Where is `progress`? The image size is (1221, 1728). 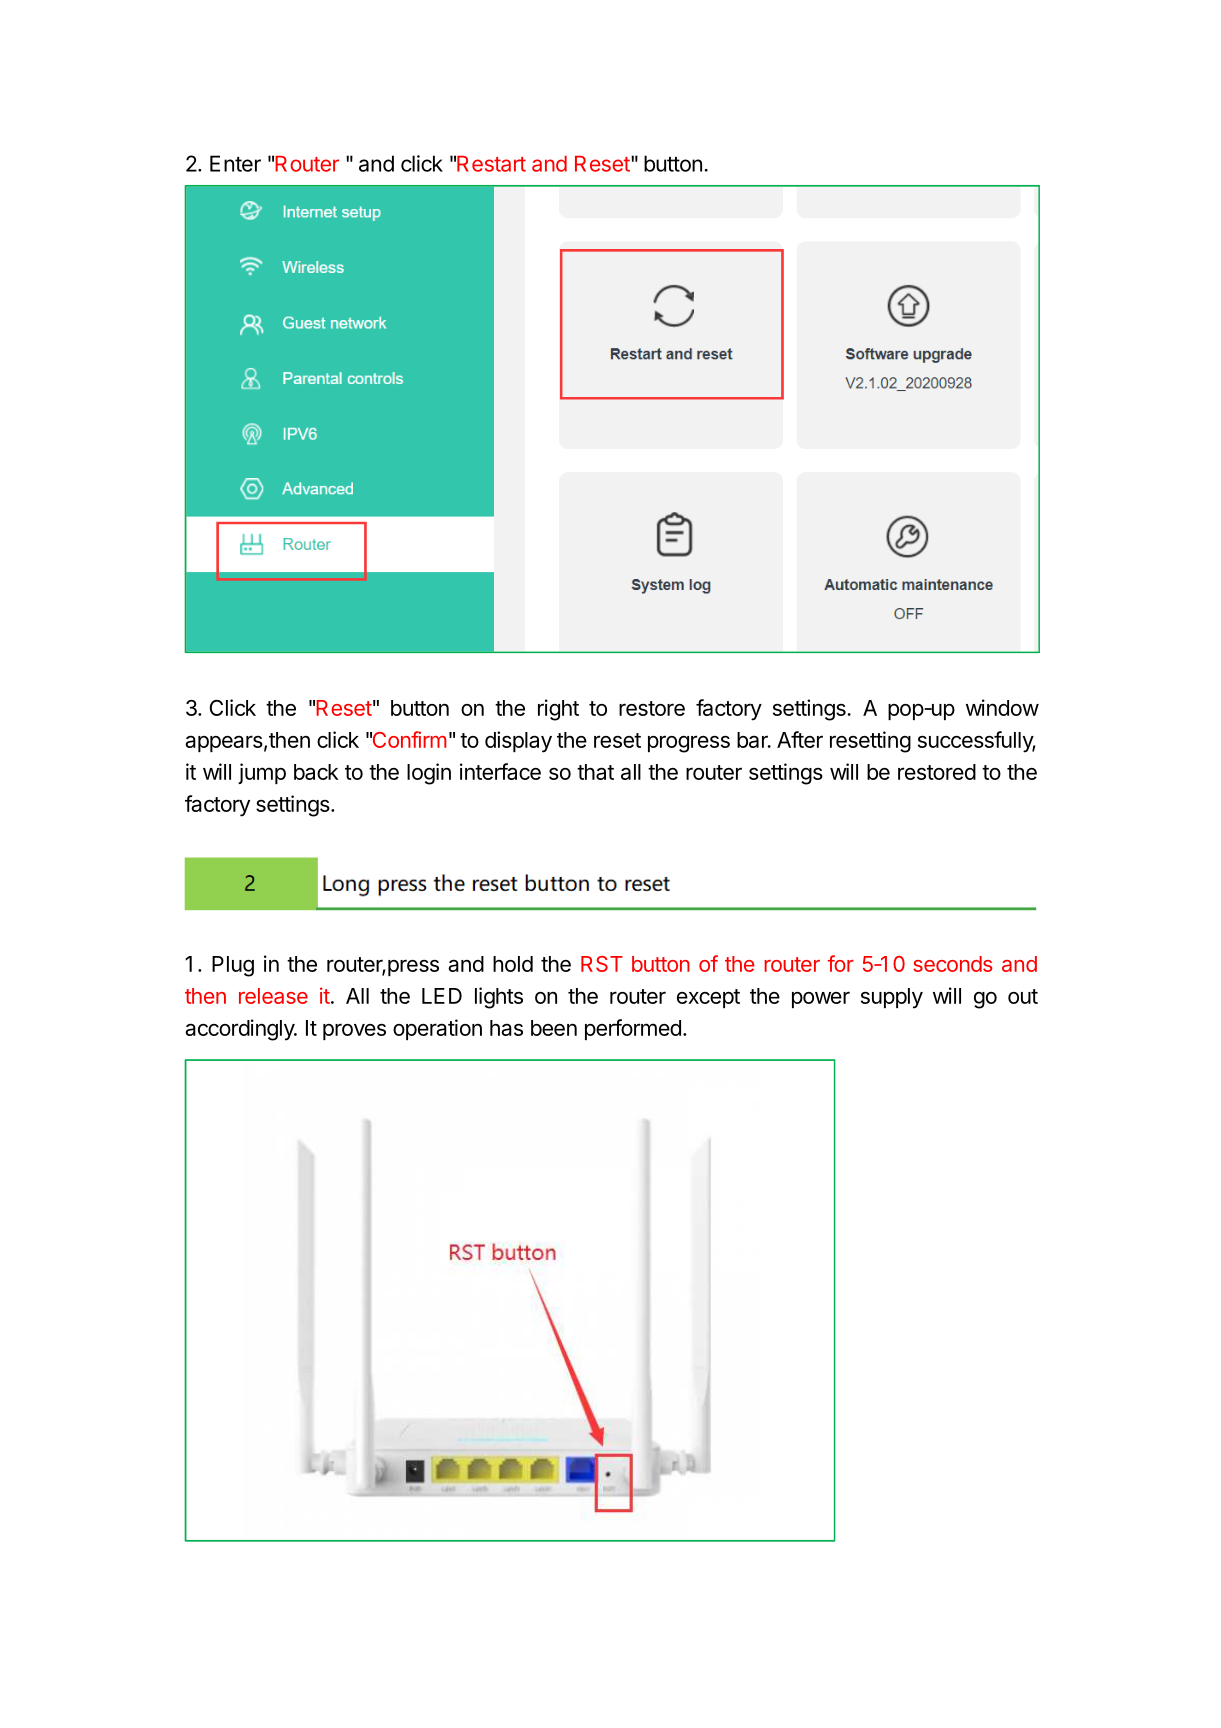
progress is located at coordinates (689, 744).
